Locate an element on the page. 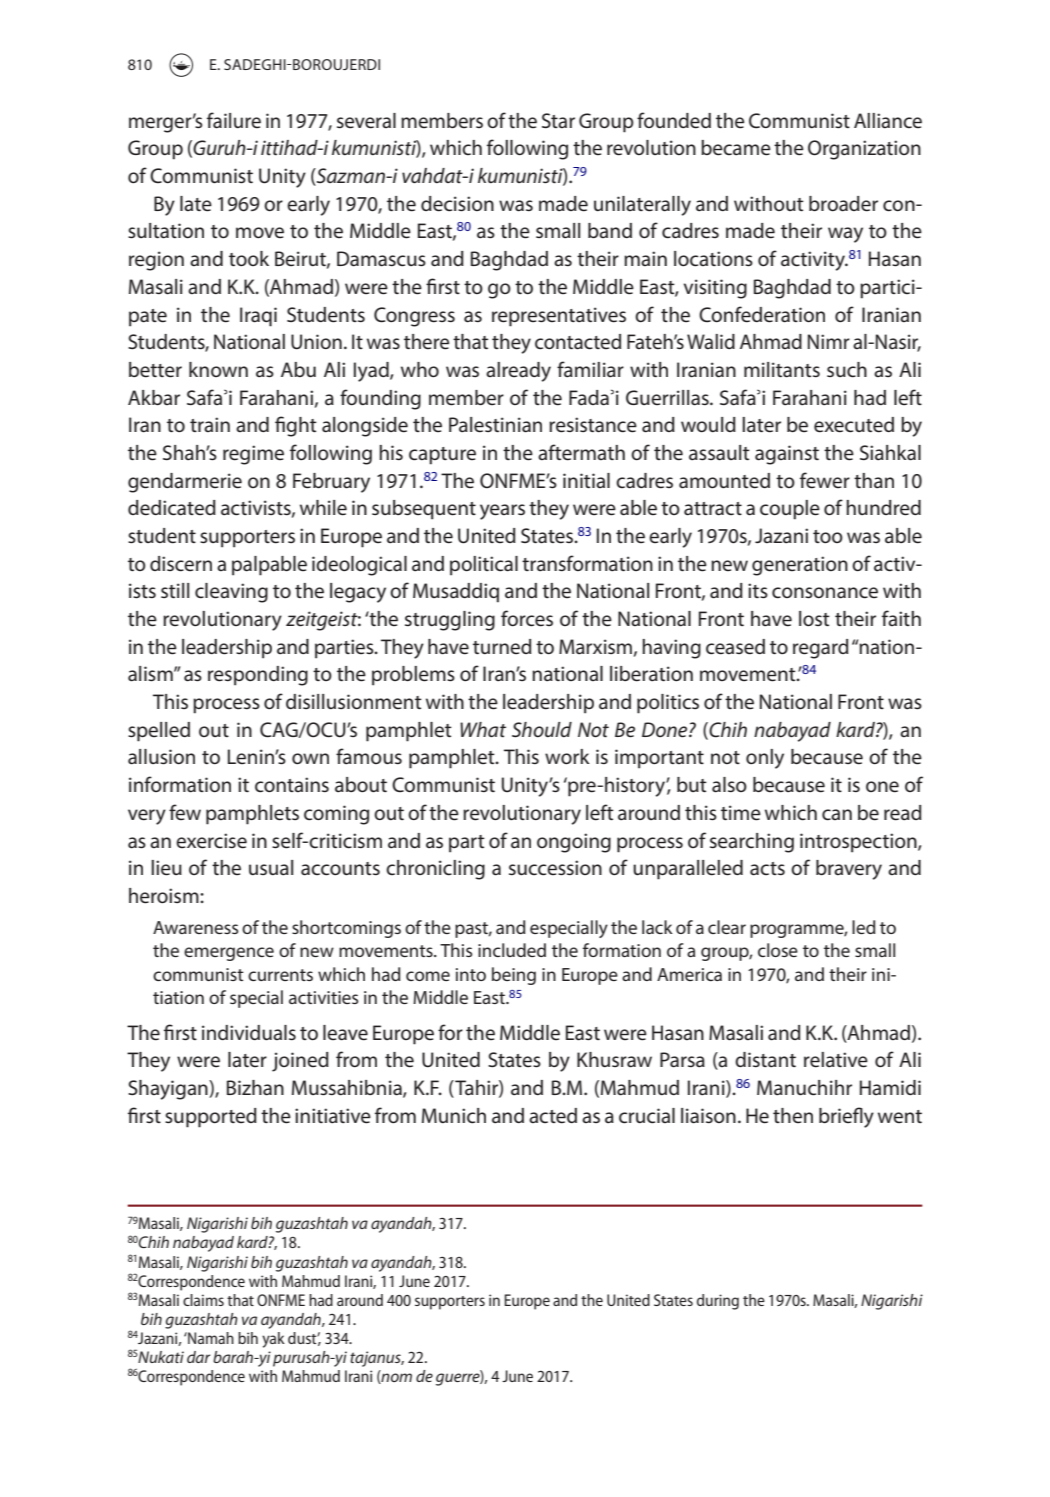  individuals is located at coordinates (249, 1033).
